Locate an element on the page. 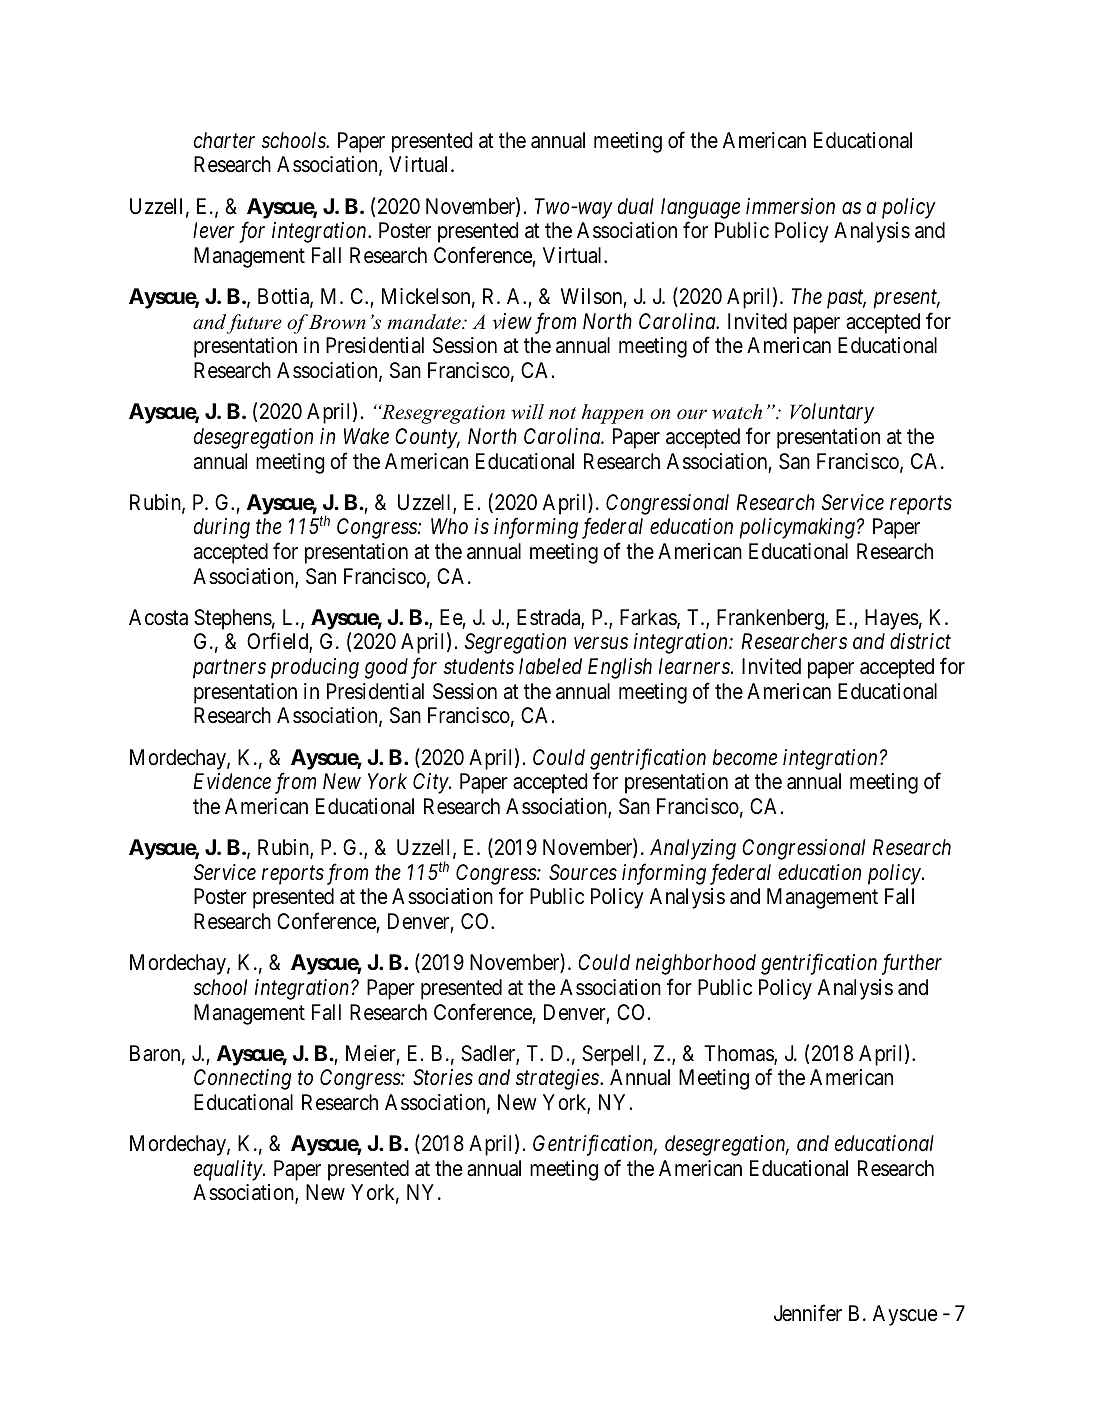 This image has height=1416, width=1094. Voluntary is located at coordinates (832, 413).
